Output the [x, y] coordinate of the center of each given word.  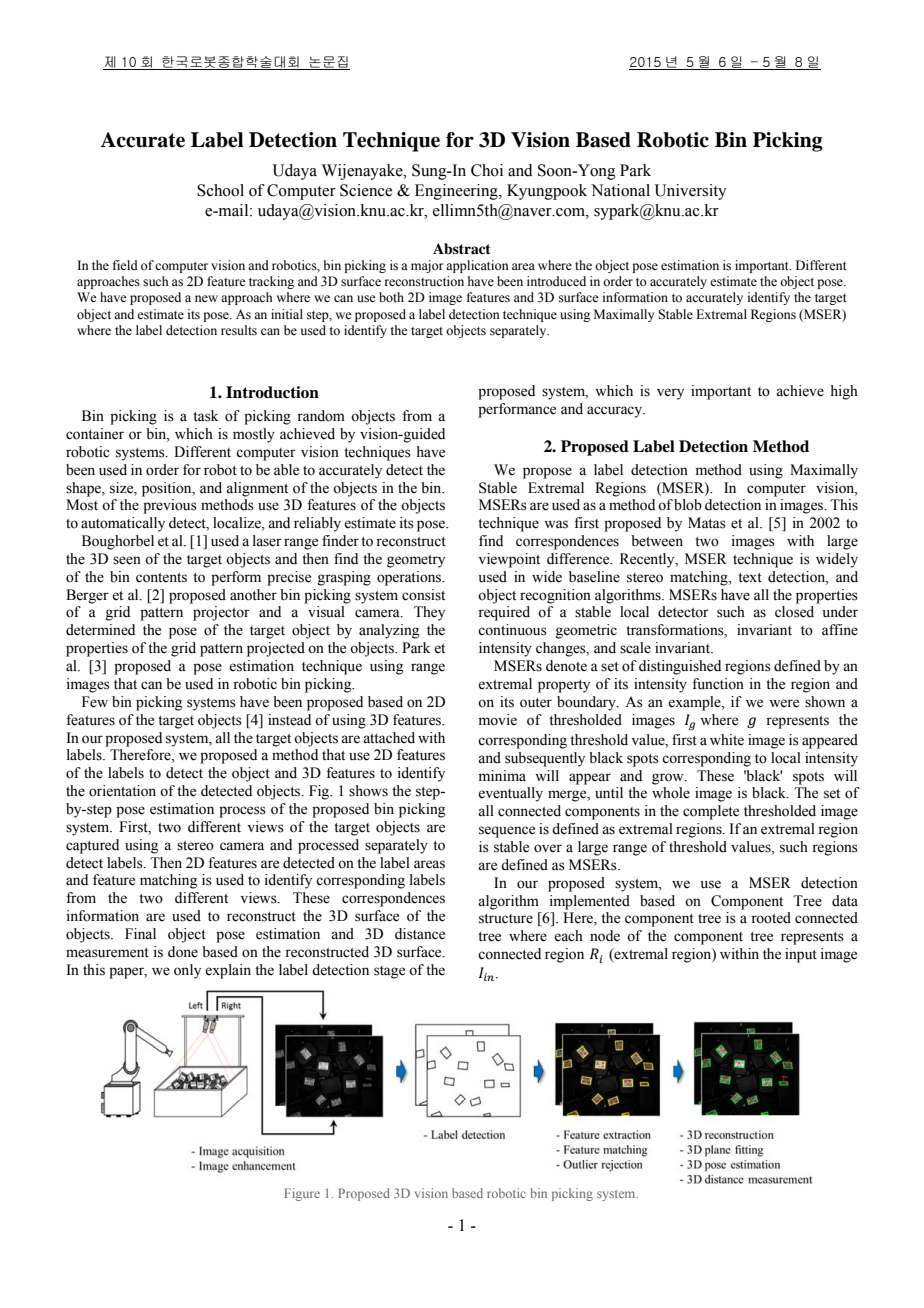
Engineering [457, 192]
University [690, 192]
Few [95, 702]
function [718, 684]
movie [498, 720]
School [220, 190]
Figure [302, 1194]
